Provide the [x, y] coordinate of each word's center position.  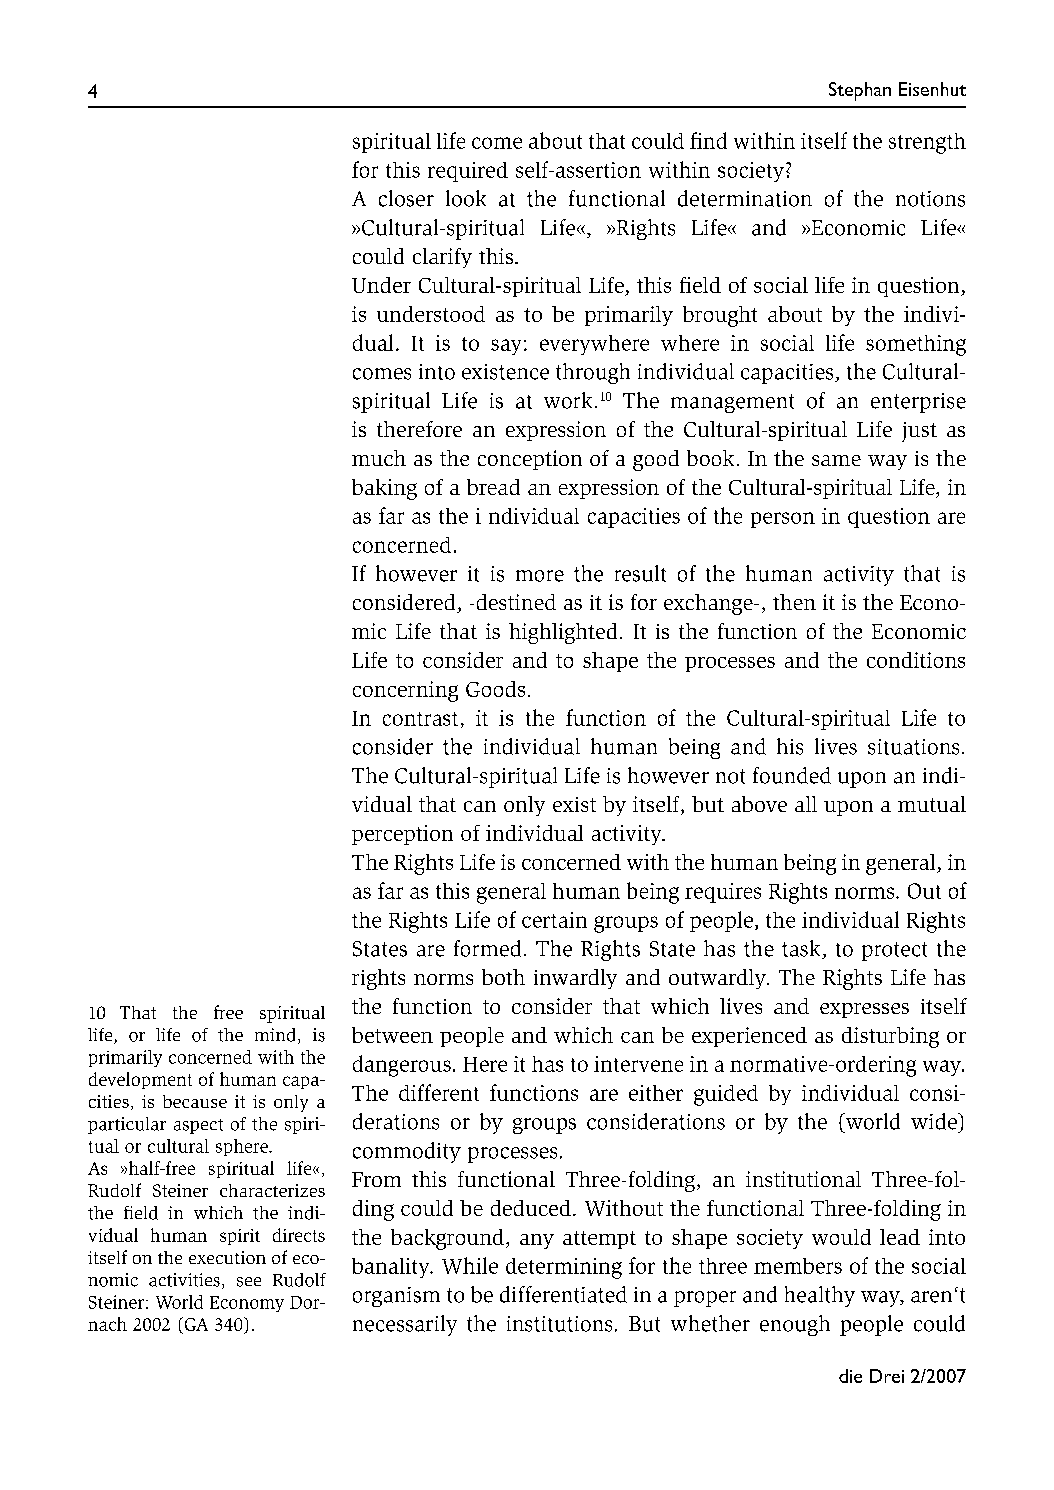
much [379, 458]
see [249, 1282]
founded [792, 775]
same [836, 460]
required [468, 172]
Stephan [860, 91]
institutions [559, 1324]
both [503, 977]
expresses [864, 1010]
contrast [420, 719]
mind [275, 1035]
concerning [405, 691]
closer [406, 198]
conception [530, 460]
